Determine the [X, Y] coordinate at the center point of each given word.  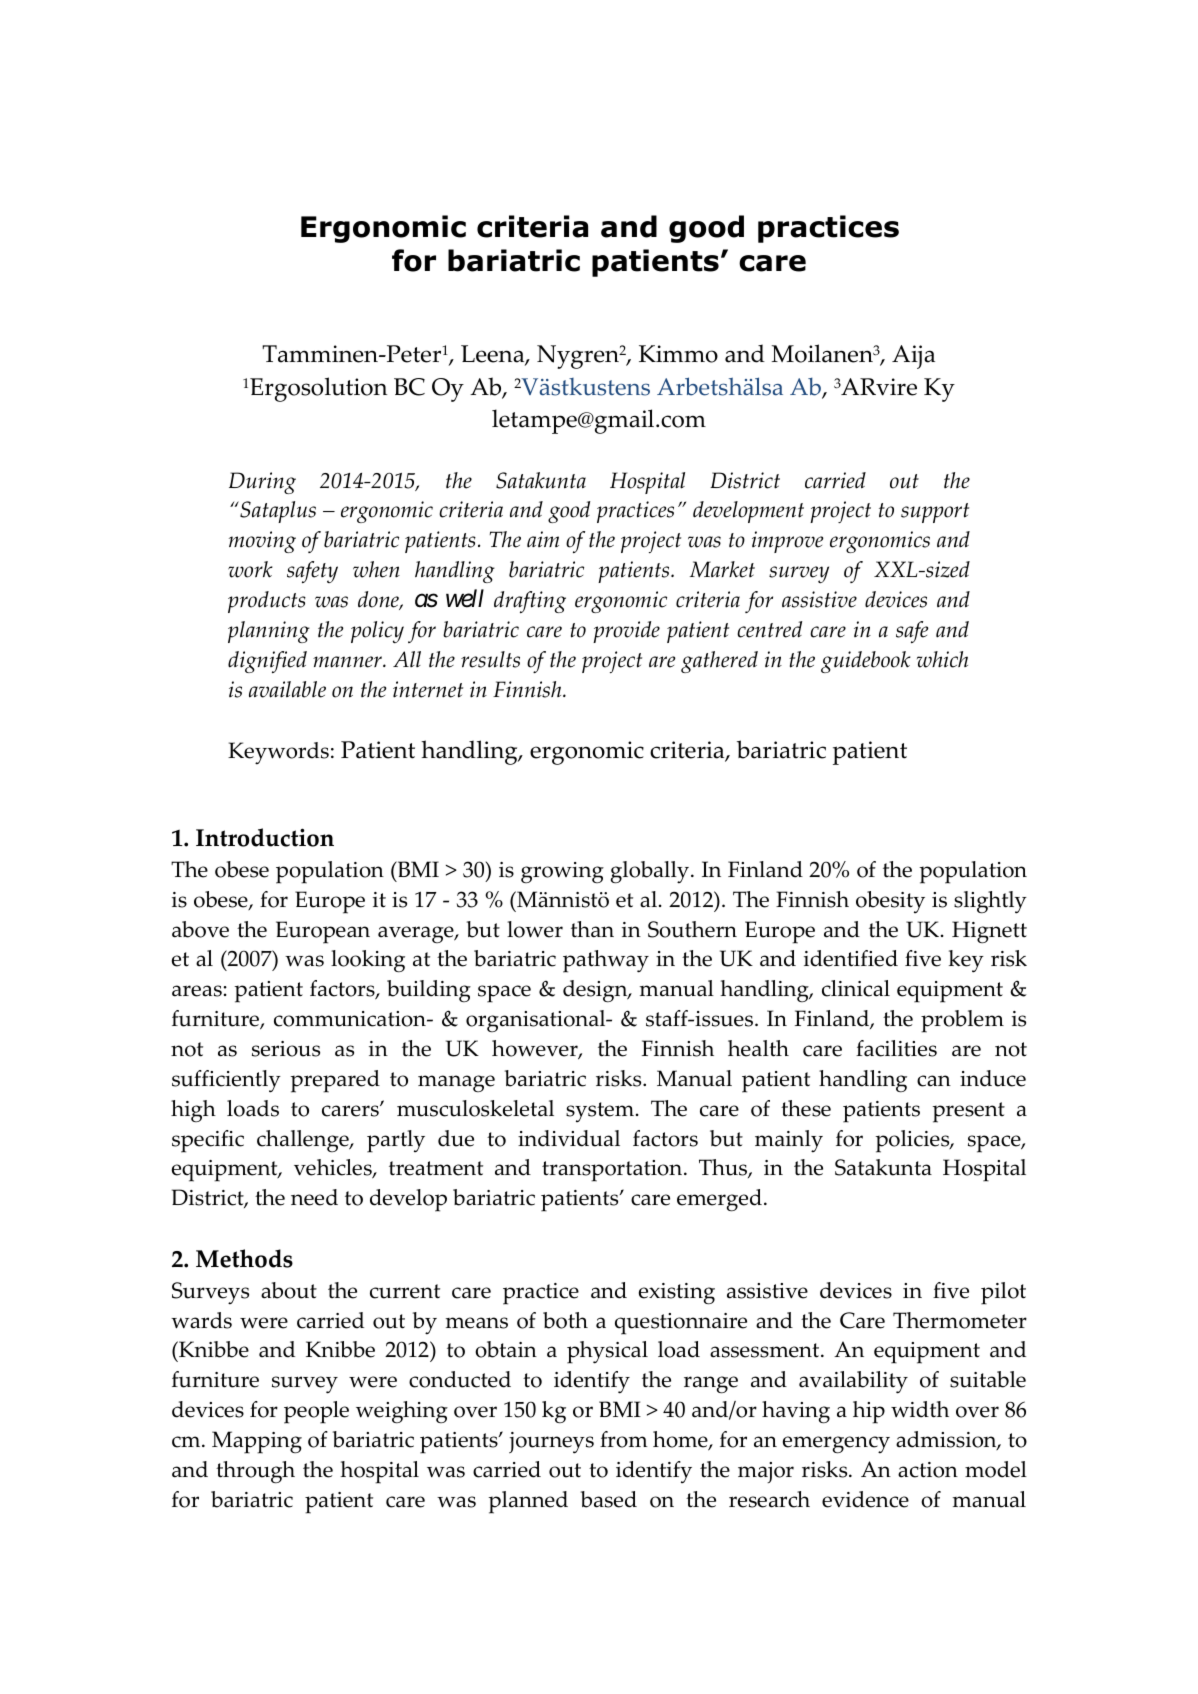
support [935, 513]
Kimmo [678, 354]
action [928, 1470]
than [592, 929]
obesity [890, 902]
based [609, 1499]
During [262, 483]
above [200, 929]
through [255, 1472]
